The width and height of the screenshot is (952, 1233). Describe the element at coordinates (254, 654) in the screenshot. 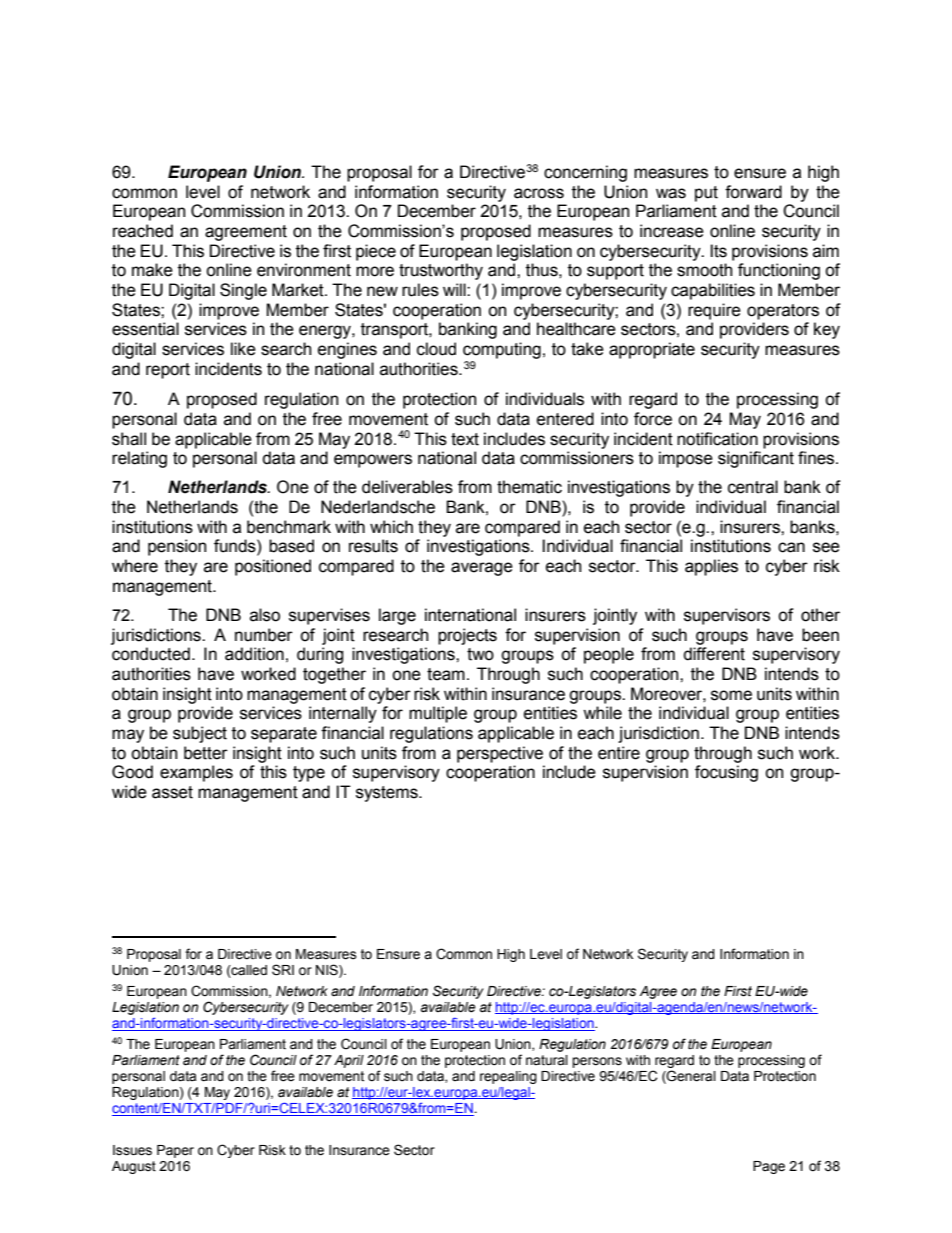

I see `addition` at that location.
